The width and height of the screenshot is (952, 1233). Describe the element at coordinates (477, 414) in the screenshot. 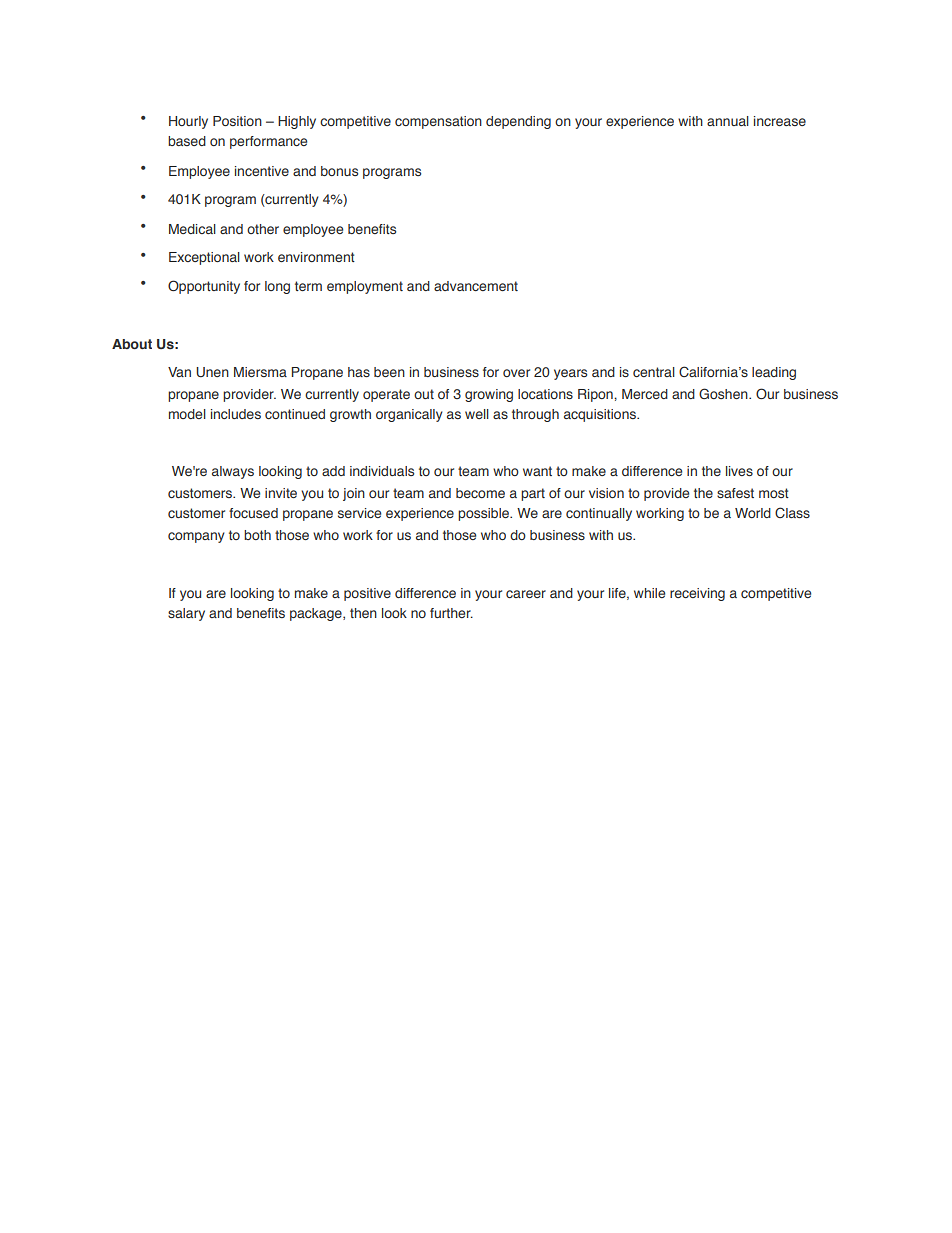

I see `well` at that location.
